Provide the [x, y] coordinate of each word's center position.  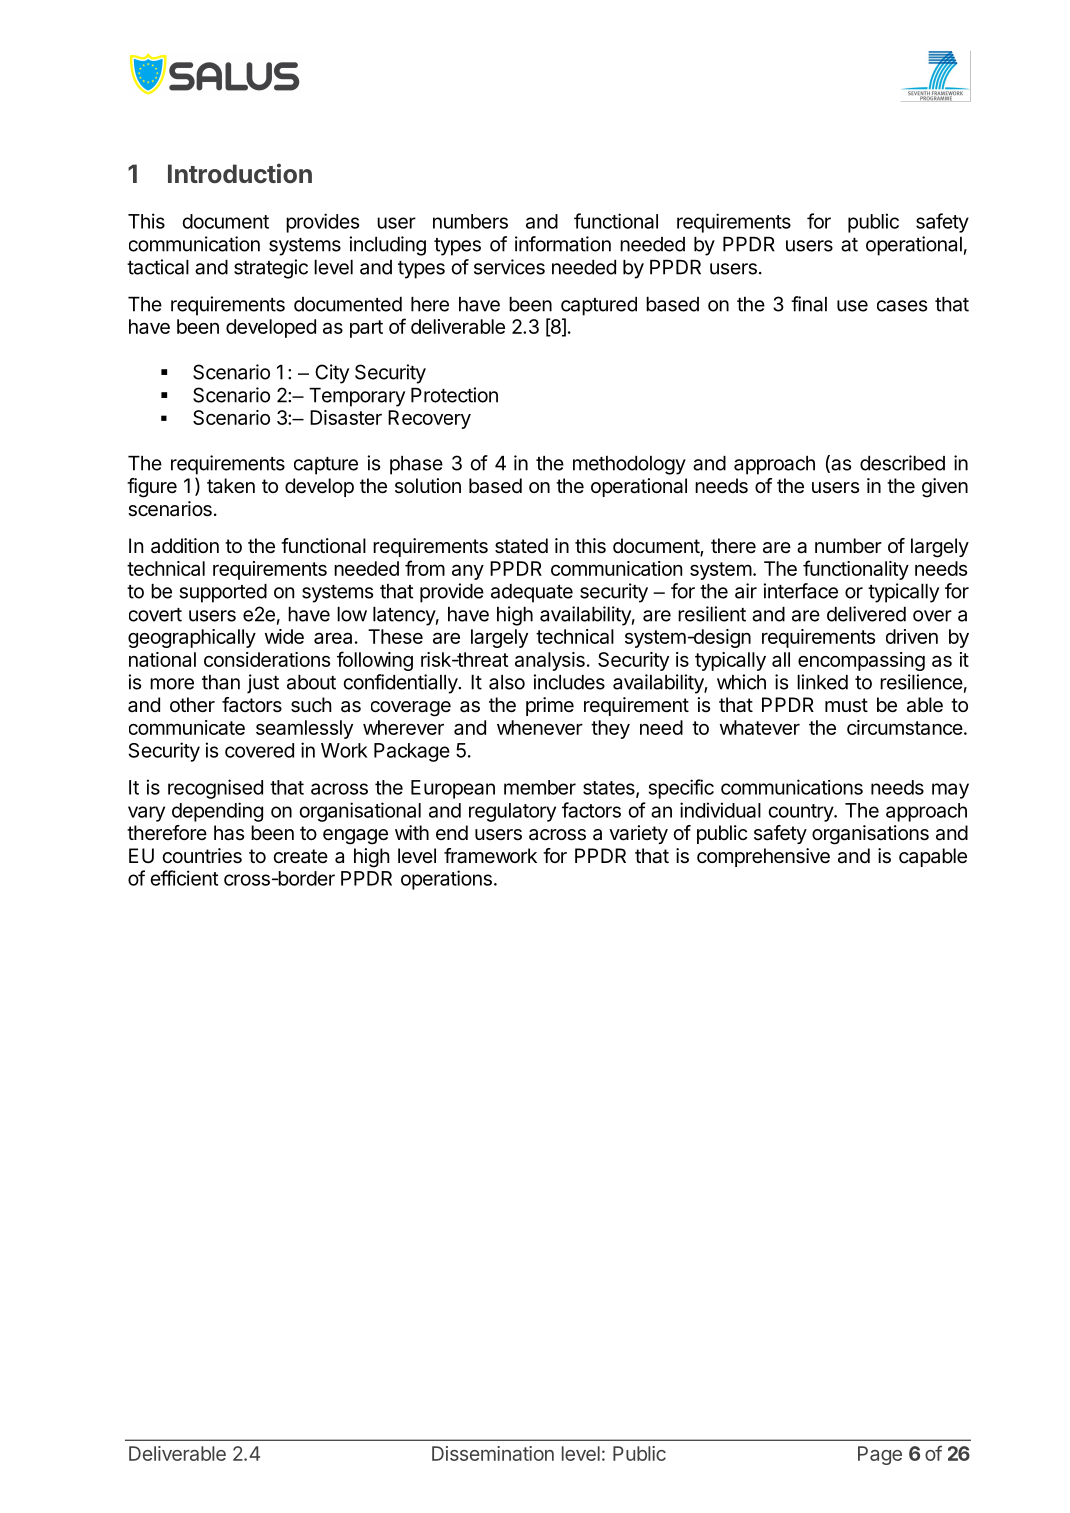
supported [223, 593]
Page [880, 1455]
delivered [866, 614]
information [563, 244]
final [809, 304]
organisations [870, 835]
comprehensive [763, 857]
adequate [532, 593]
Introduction [240, 173]
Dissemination [493, 1453]
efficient [184, 878]
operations [446, 880]
